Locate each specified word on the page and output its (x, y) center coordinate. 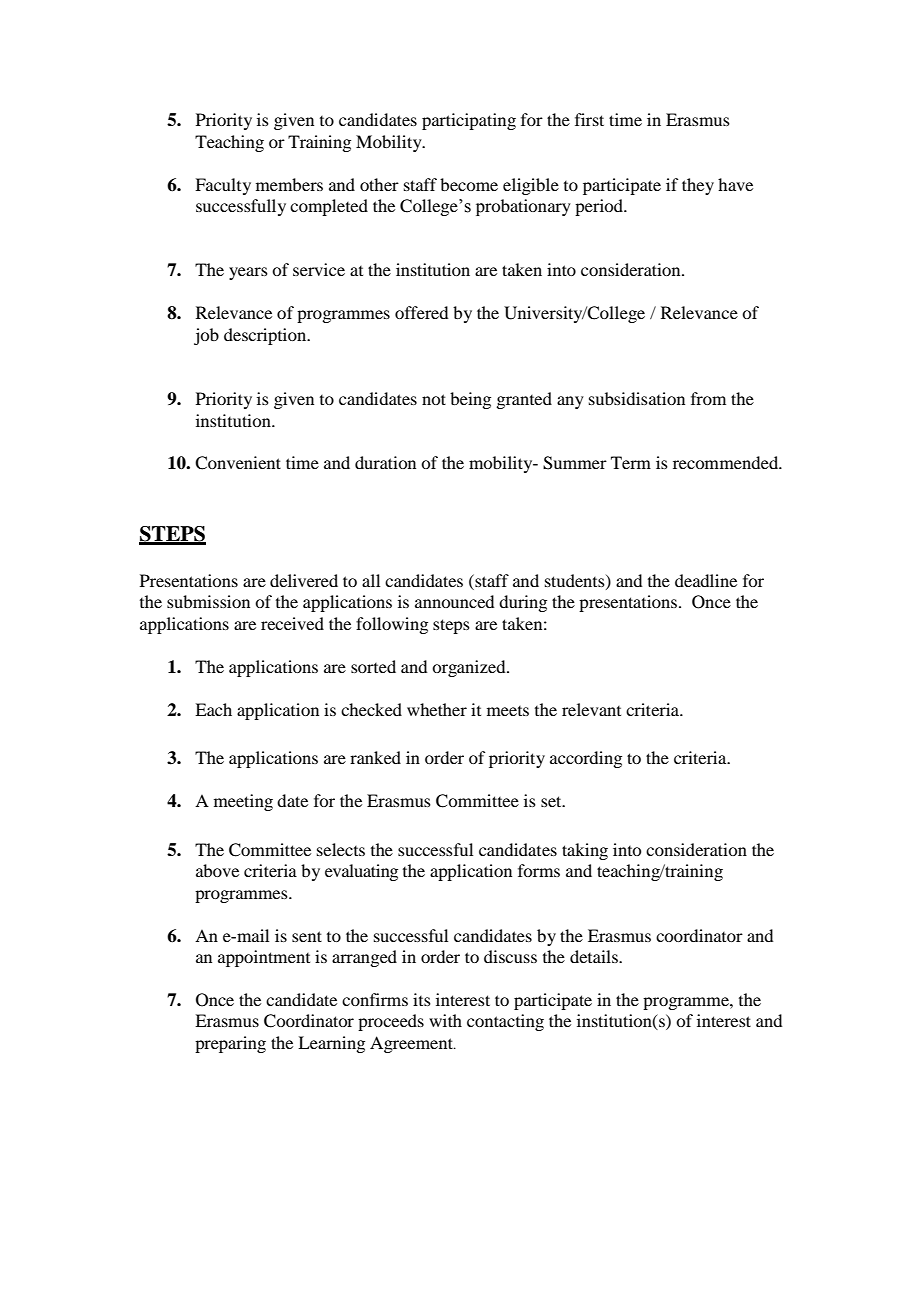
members (289, 184)
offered (421, 312)
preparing (230, 1044)
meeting (243, 802)
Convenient (238, 463)
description (266, 336)
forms (539, 870)
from (708, 398)
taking (585, 851)
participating (469, 121)
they (698, 186)
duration (385, 462)
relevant (591, 709)
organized (470, 668)
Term (631, 462)
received (292, 623)
